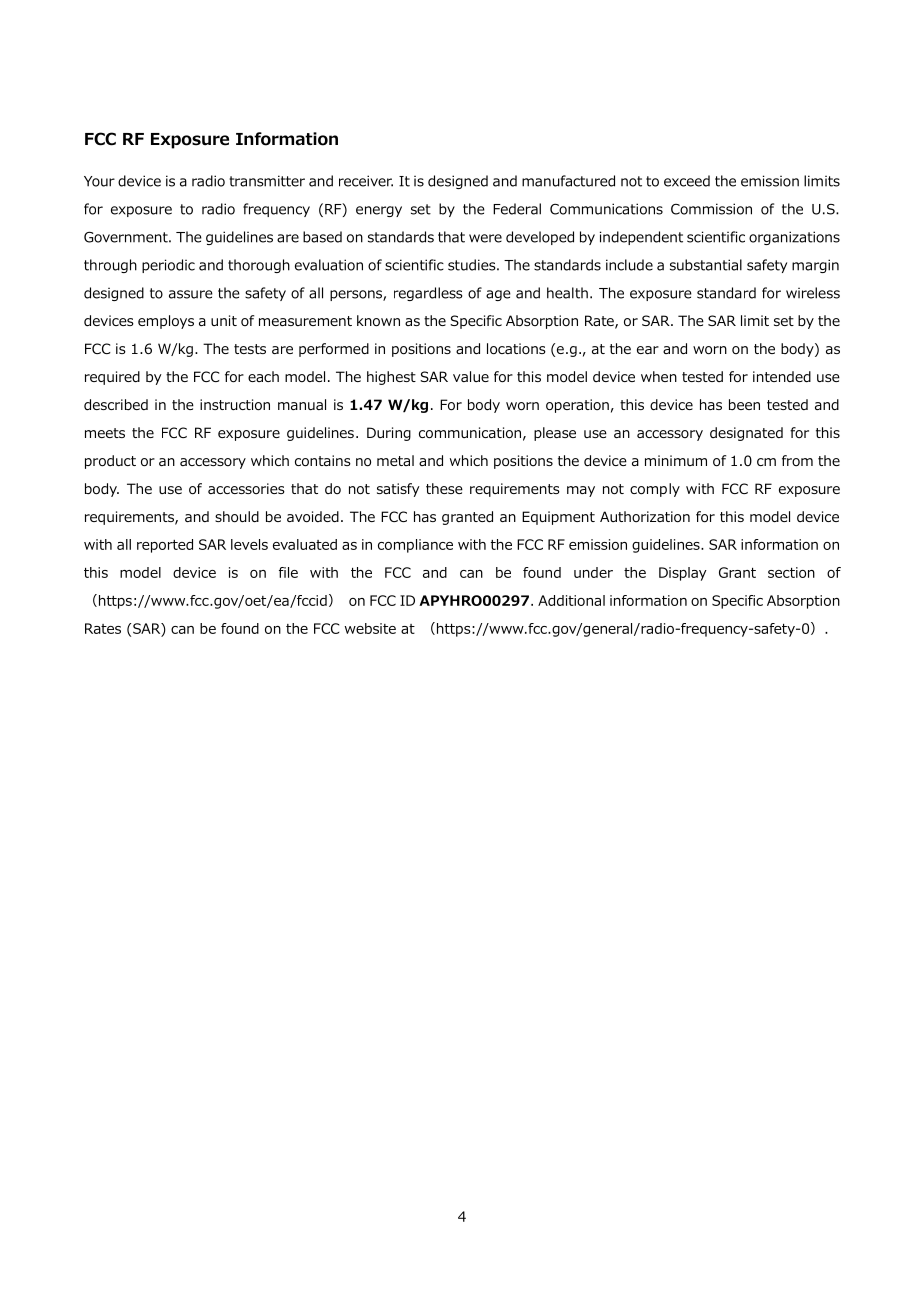 This image has width=924, height=1308. Describe the element at coordinates (517, 209) in the image. I see `Federal` at that location.
